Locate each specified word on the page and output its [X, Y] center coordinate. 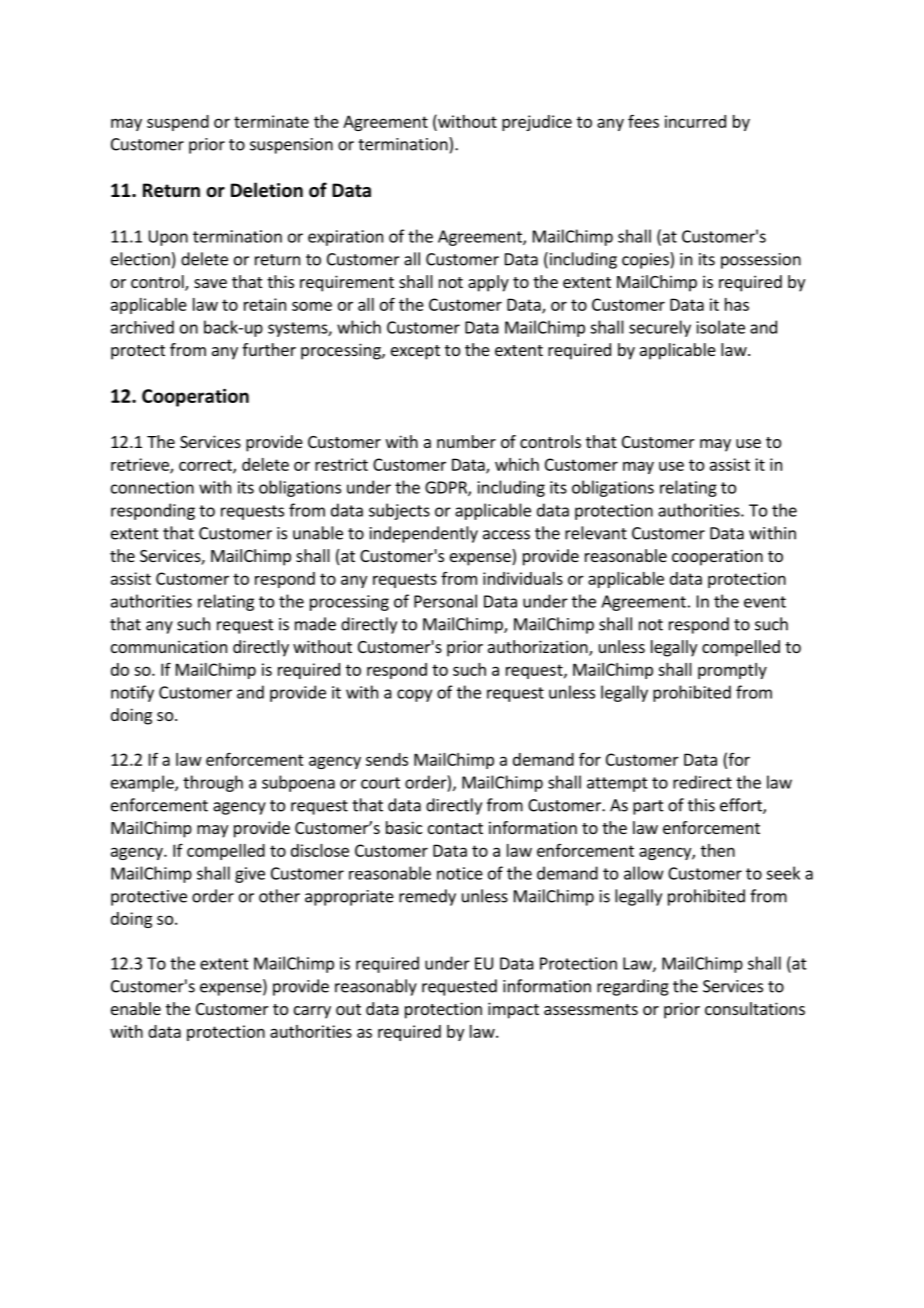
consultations [755, 1008]
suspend [178, 123]
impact [513, 1010]
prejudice [537, 123]
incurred [695, 121]
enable [136, 1008]
